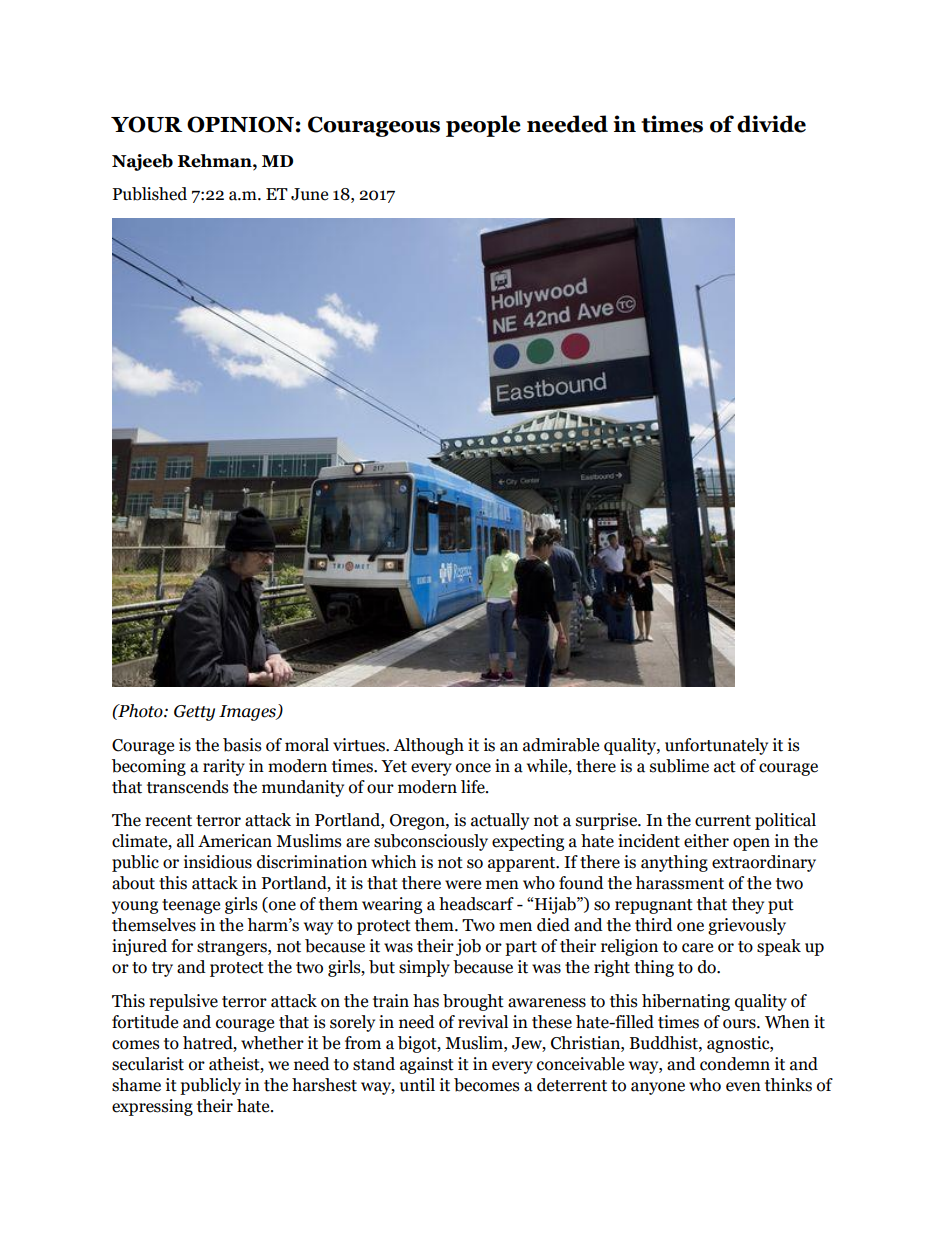 Image resolution: width=952 pixels, height=1233 pixels. Describe the element at coordinates (679, 766) in the image. I see `sublime` at that location.
